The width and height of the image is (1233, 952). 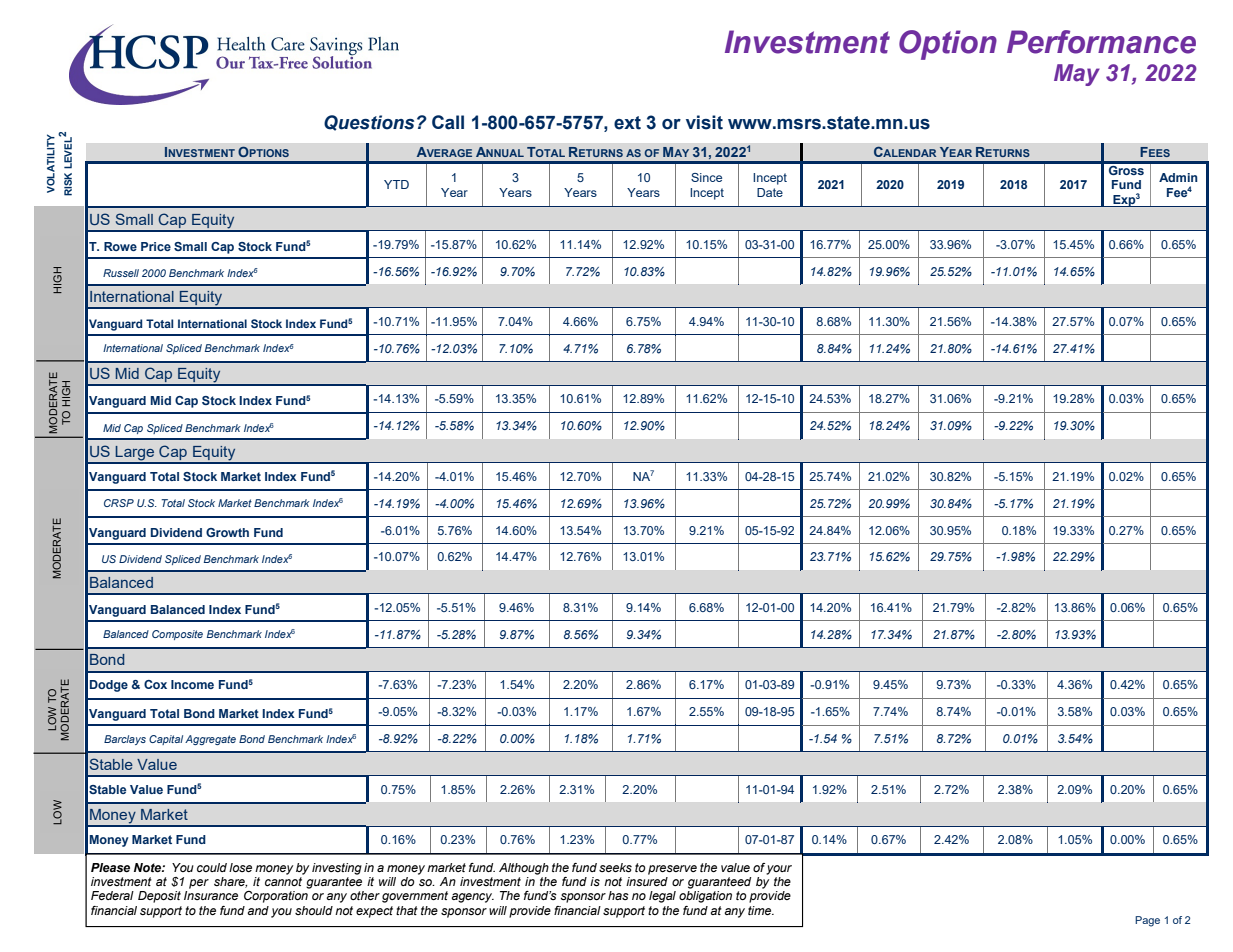 What do you see at coordinates (119, 503) in the image?
I see `CRSP` at bounding box center [119, 503].
